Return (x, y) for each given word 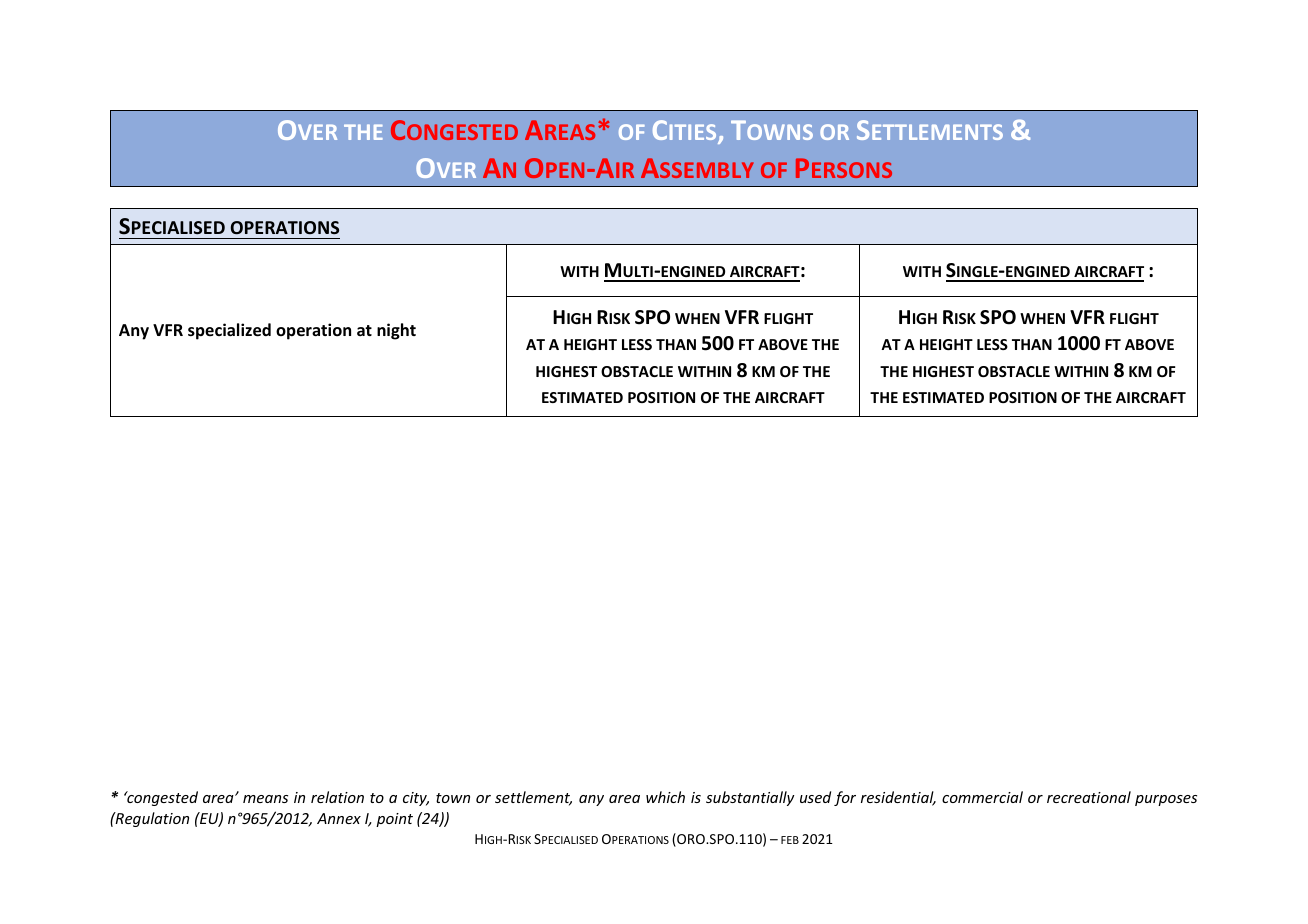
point (394, 820)
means (265, 799)
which (665, 797)
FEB (790, 840)
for (845, 798)
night (396, 331)
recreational (1089, 797)
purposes (1166, 800)
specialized (229, 331)
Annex (339, 818)
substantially (750, 798)
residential (898, 798)
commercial (982, 797)
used (815, 797)
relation (337, 797)
